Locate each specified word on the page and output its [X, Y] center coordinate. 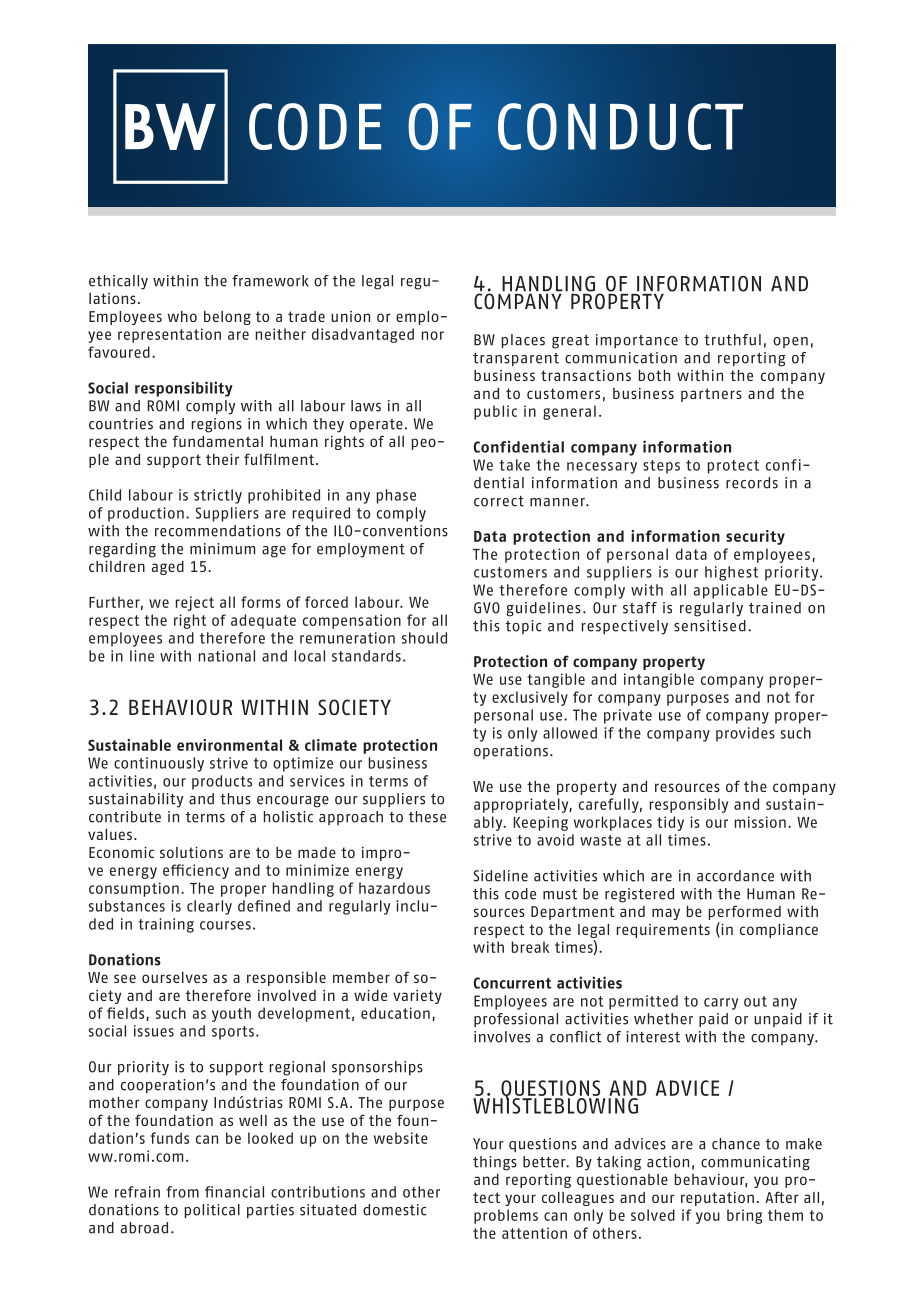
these [427, 817]
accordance [735, 876]
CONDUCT [620, 126]
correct [499, 501]
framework [270, 281]
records [752, 483]
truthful [732, 340]
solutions [191, 852]
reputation [717, 1199]
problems [506, 1216]
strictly [218, 496]
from [182, 1192]
